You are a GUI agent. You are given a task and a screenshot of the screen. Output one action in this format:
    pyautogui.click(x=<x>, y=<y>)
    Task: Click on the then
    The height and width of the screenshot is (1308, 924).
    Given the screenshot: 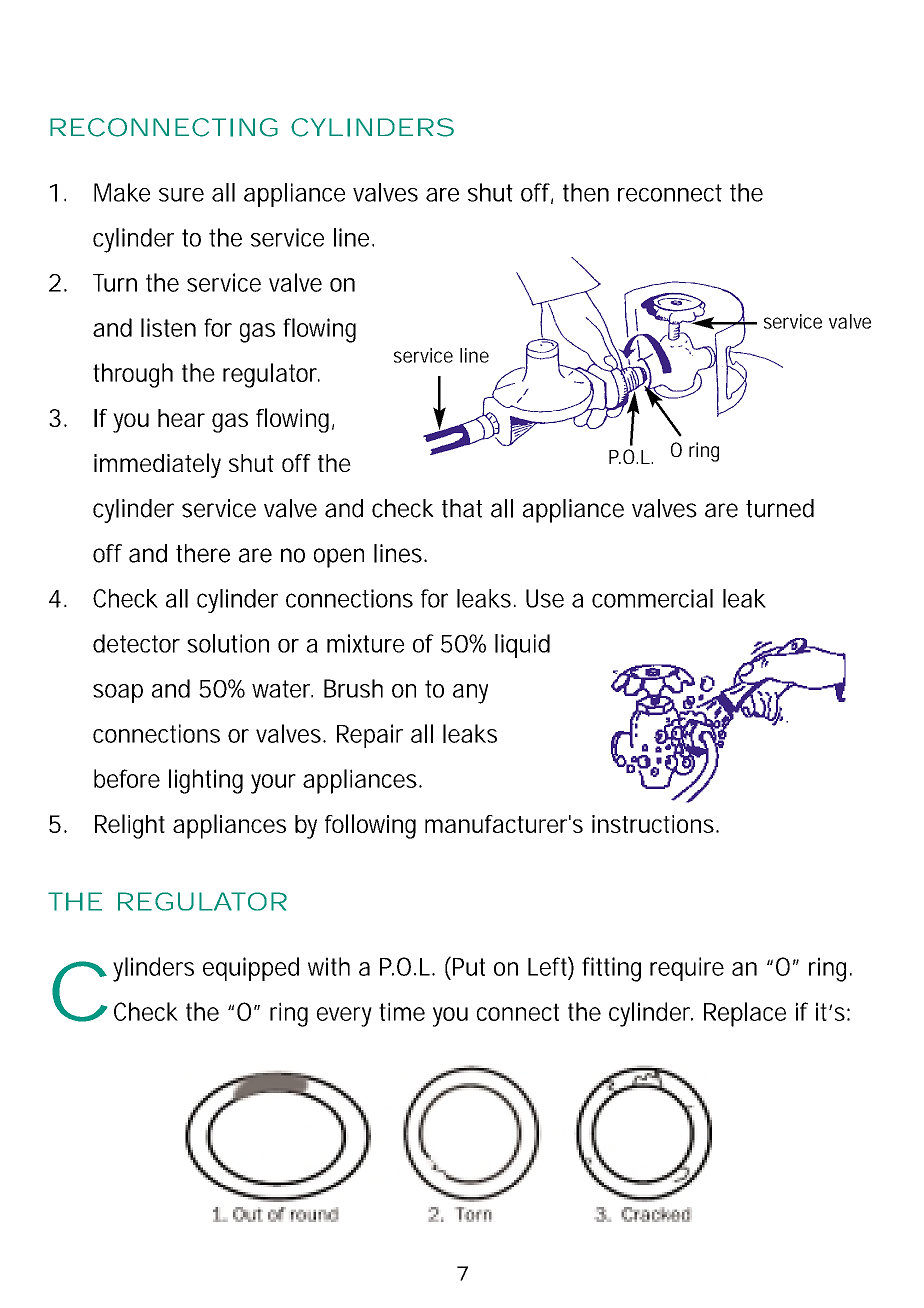 What is the action you would take?
    pyautogui.click(x=586, y=192)
